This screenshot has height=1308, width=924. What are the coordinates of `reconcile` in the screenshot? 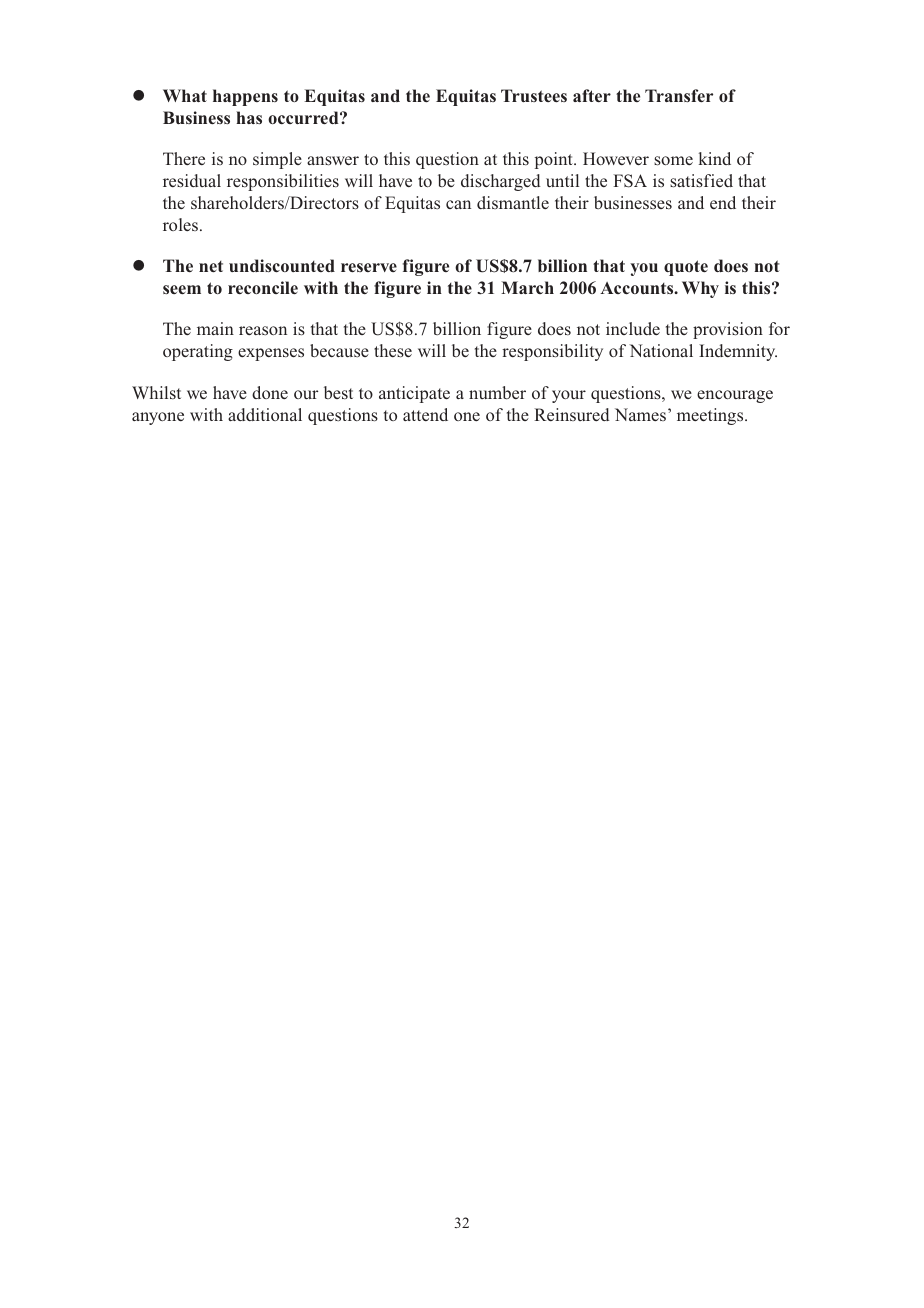 It's located at (263, 287).
